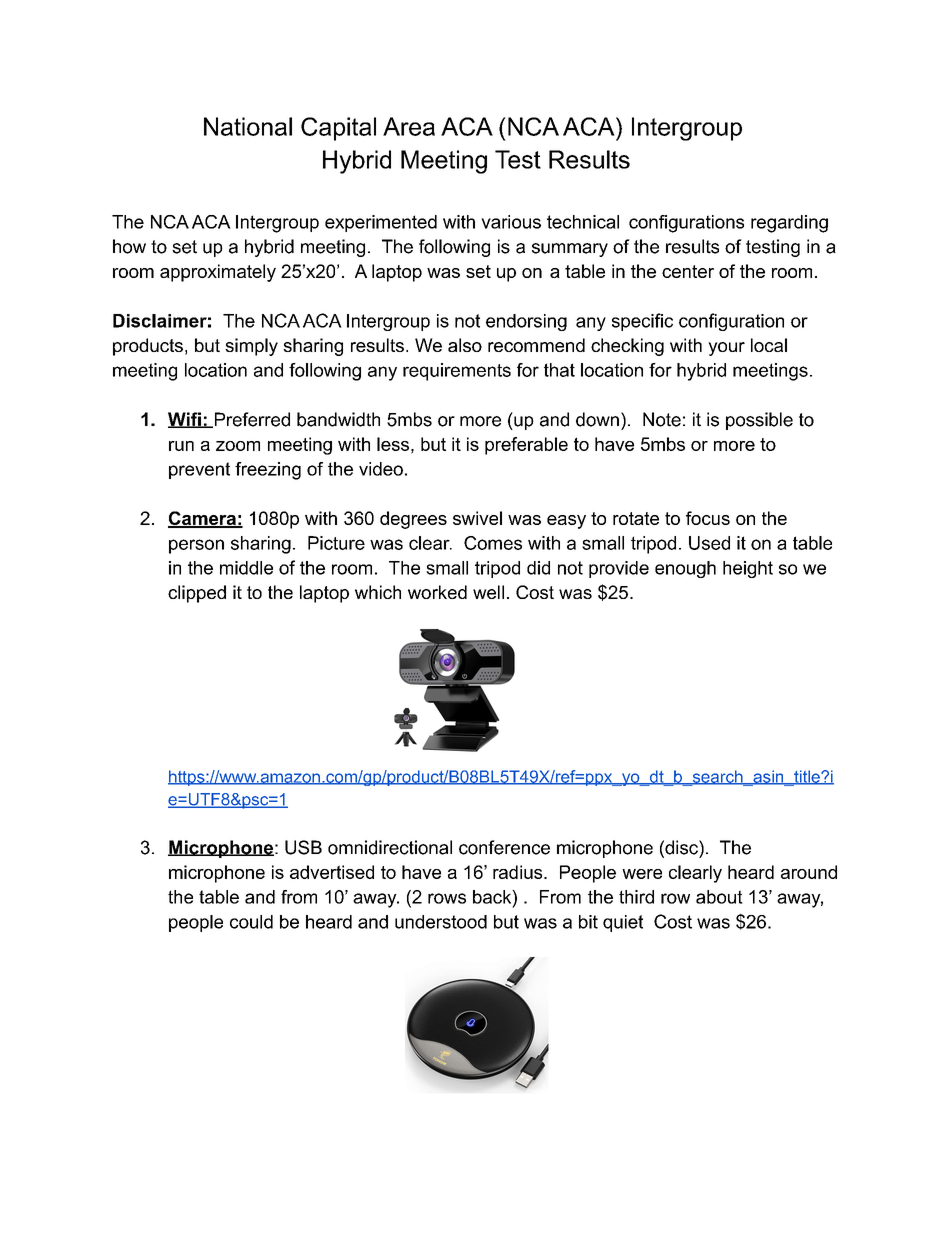  What do you see at coordinates (248, 126) in the screenshot?
I see `National` at bounding box center [248, 126].
